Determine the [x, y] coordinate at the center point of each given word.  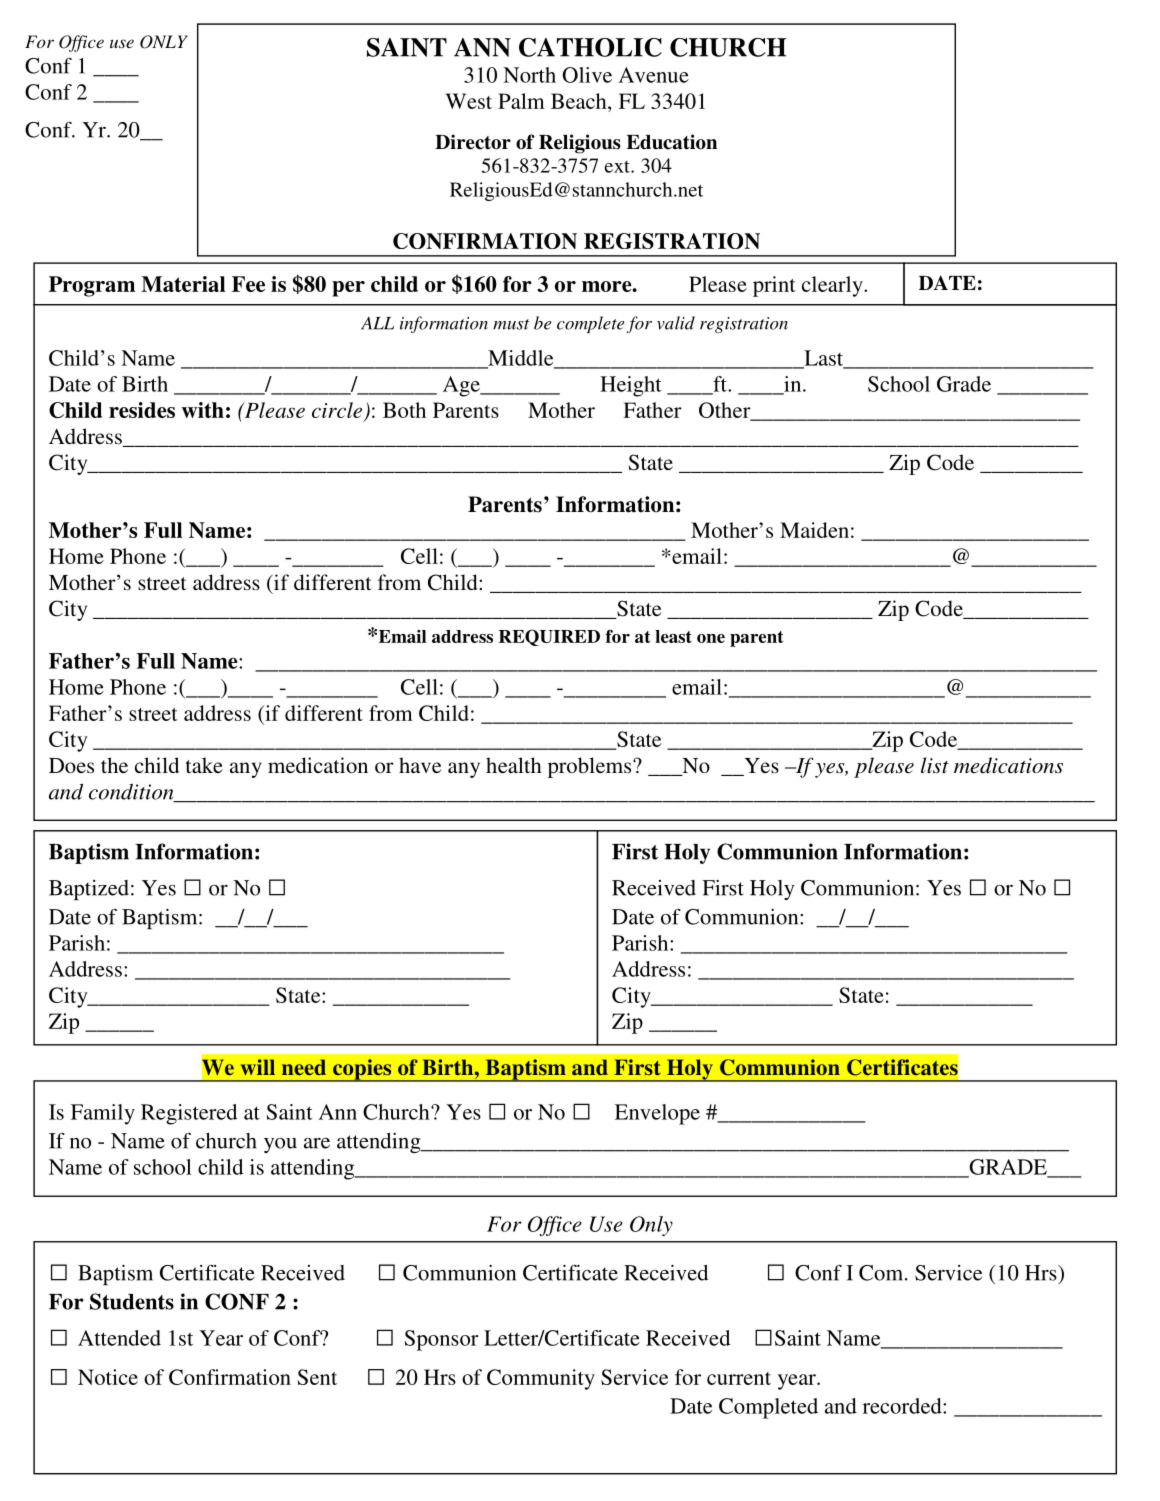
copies [362, 1070]
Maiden [814, 530]
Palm [521, 101]
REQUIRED [549, 637]
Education [671, 142]
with [203, 410]
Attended [119, 1338]
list [935, 765]
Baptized [89, 890]
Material [183, 284]
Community [541, 1379]
